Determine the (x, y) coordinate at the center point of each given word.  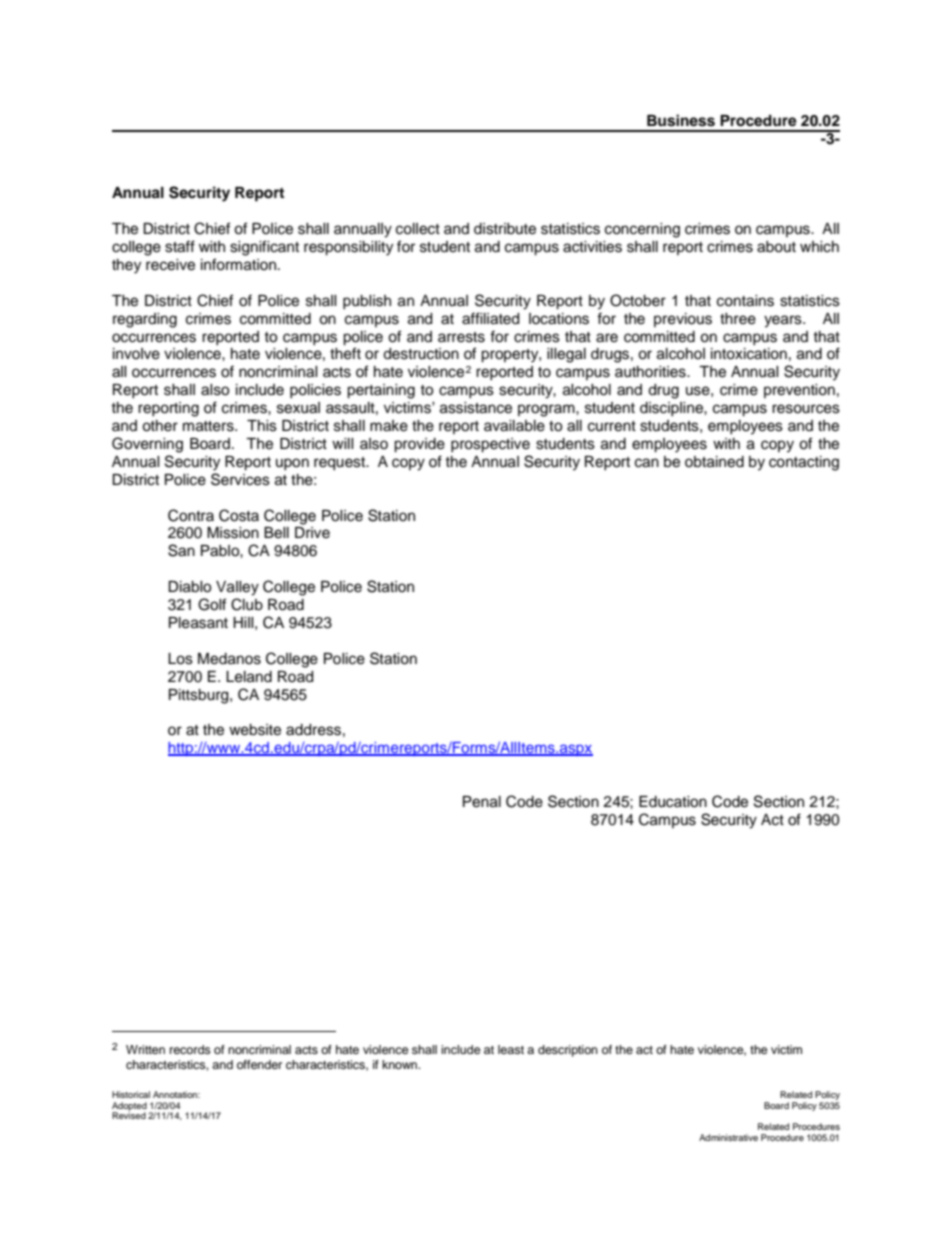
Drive (312, 533)
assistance (476, 408)
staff (180, 246)
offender (259, 1064)
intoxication (749, 354)
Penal (482, 802)
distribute (505, 229)
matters (209, 426)
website (255, 730)
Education (673, 802)
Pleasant (198, 623)
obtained (714, 462)
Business (681, 120)
